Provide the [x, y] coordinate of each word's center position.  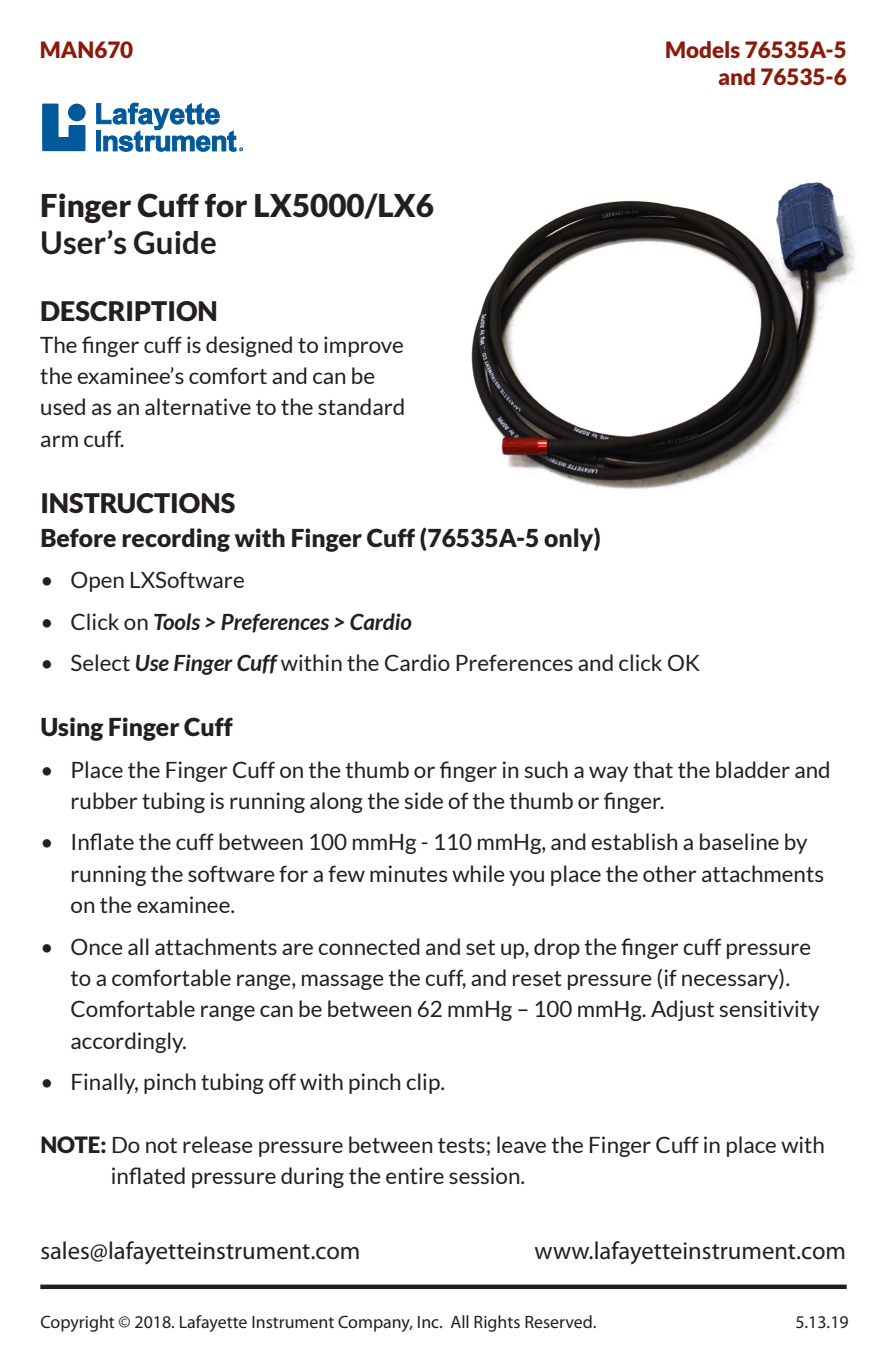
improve [363, 346]
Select [100, 662]
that [653, 769]
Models [703, 49]
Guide [175, 243]
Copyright [77, 1323]
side [423, 800]
